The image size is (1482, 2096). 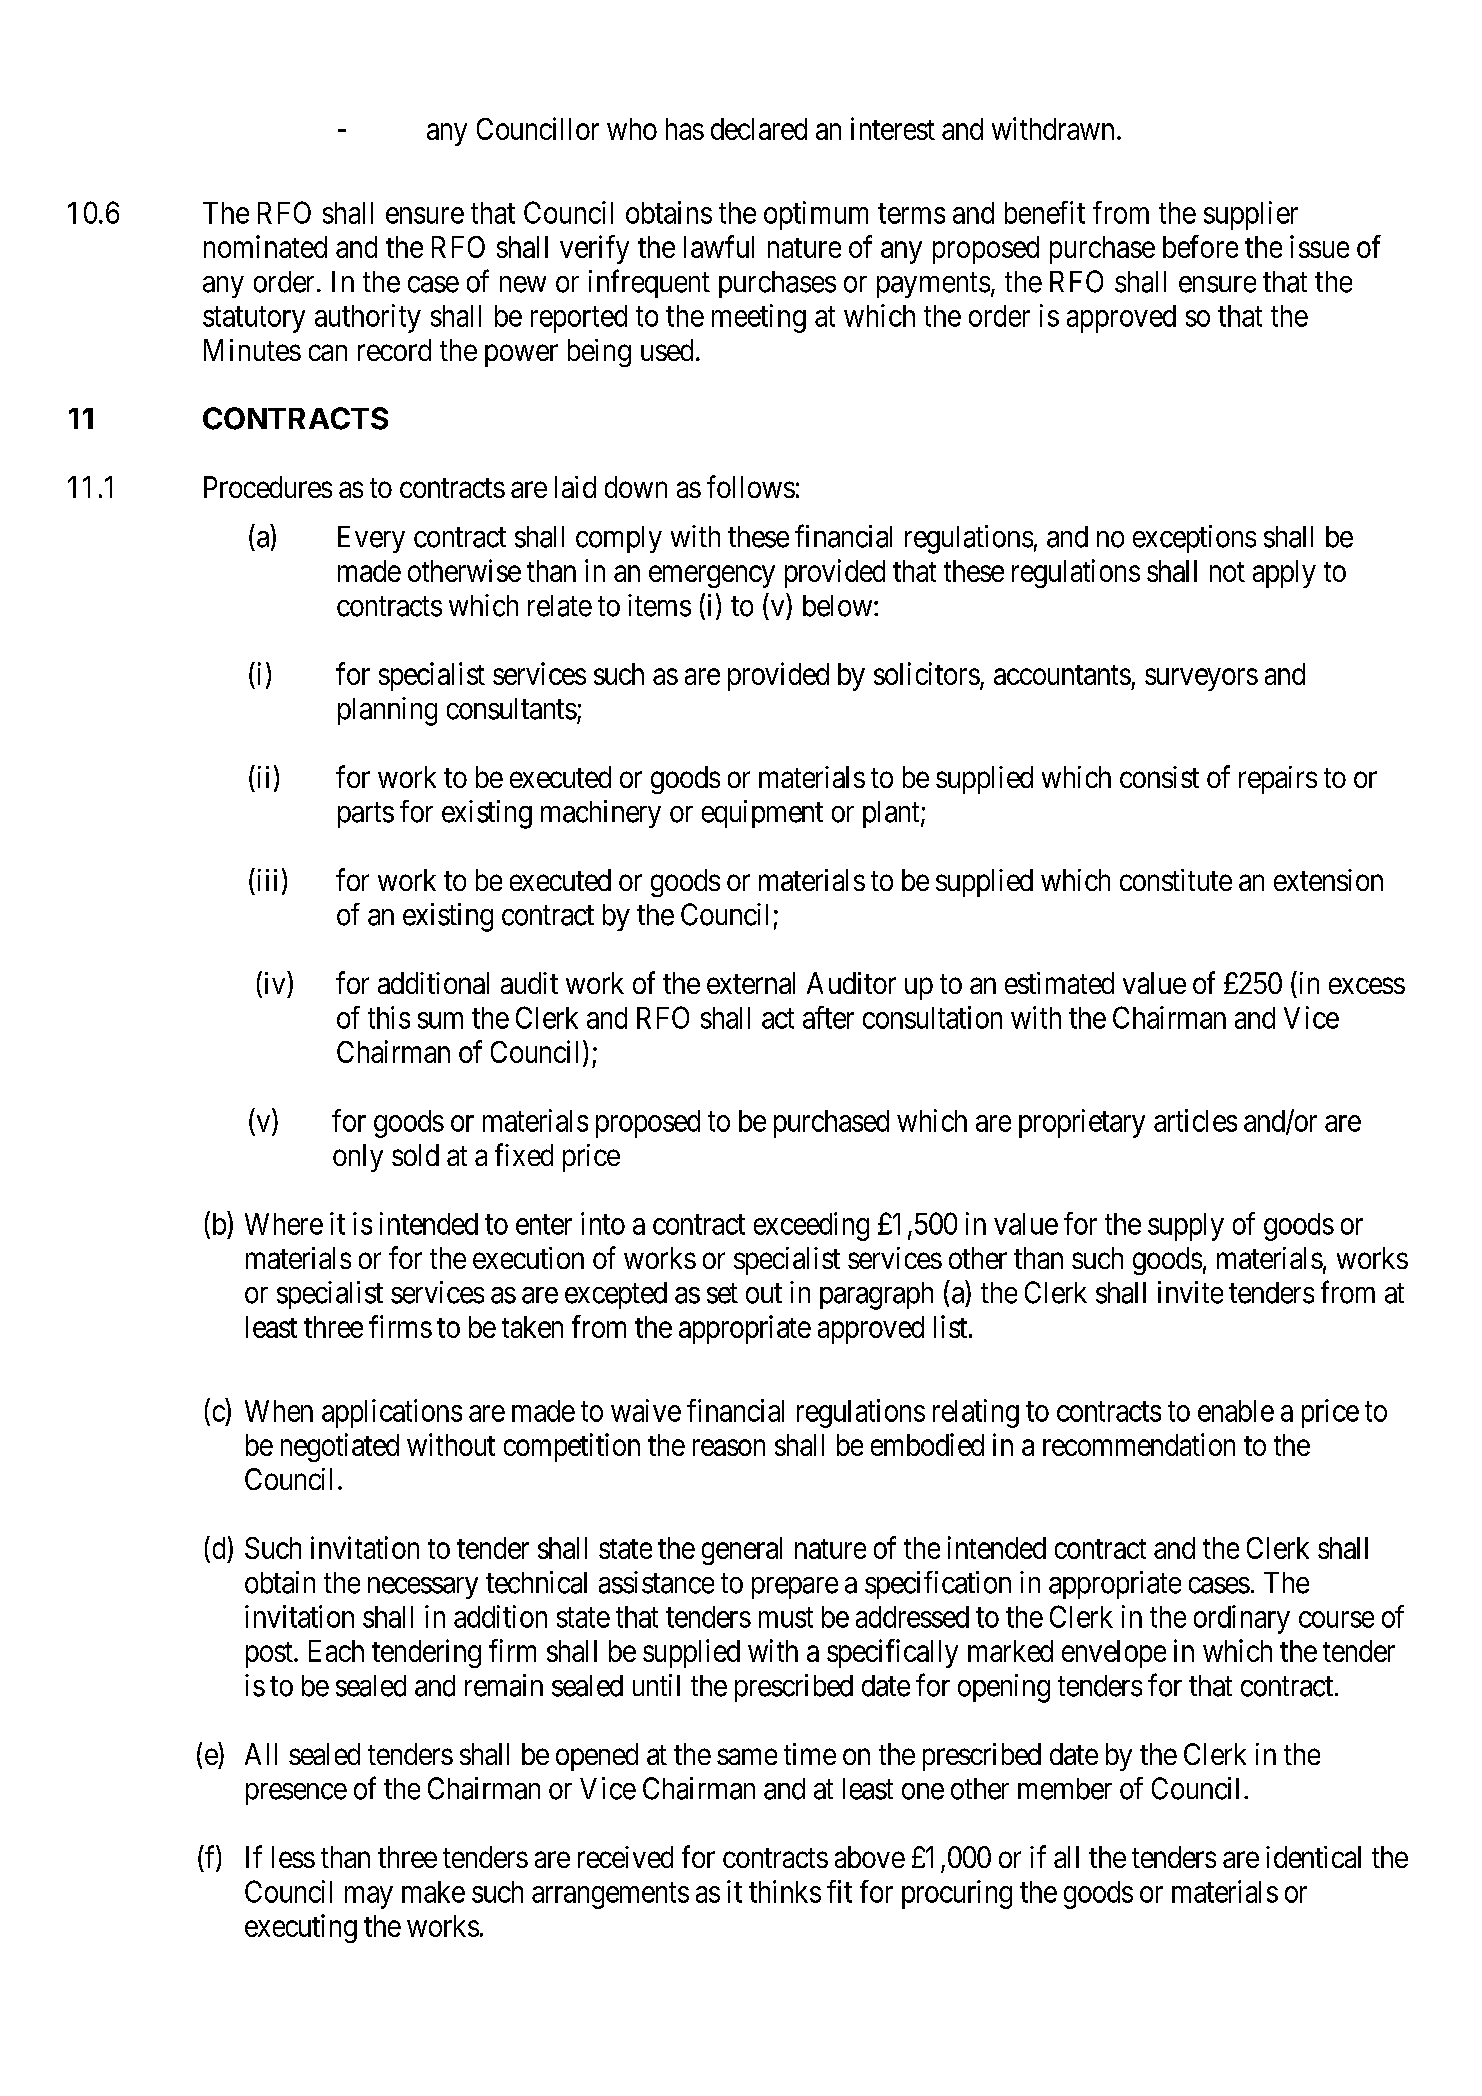 What do you see at coordinates (828, 1017) in the document?
I see `after` at bounding box center [828, 1017].
